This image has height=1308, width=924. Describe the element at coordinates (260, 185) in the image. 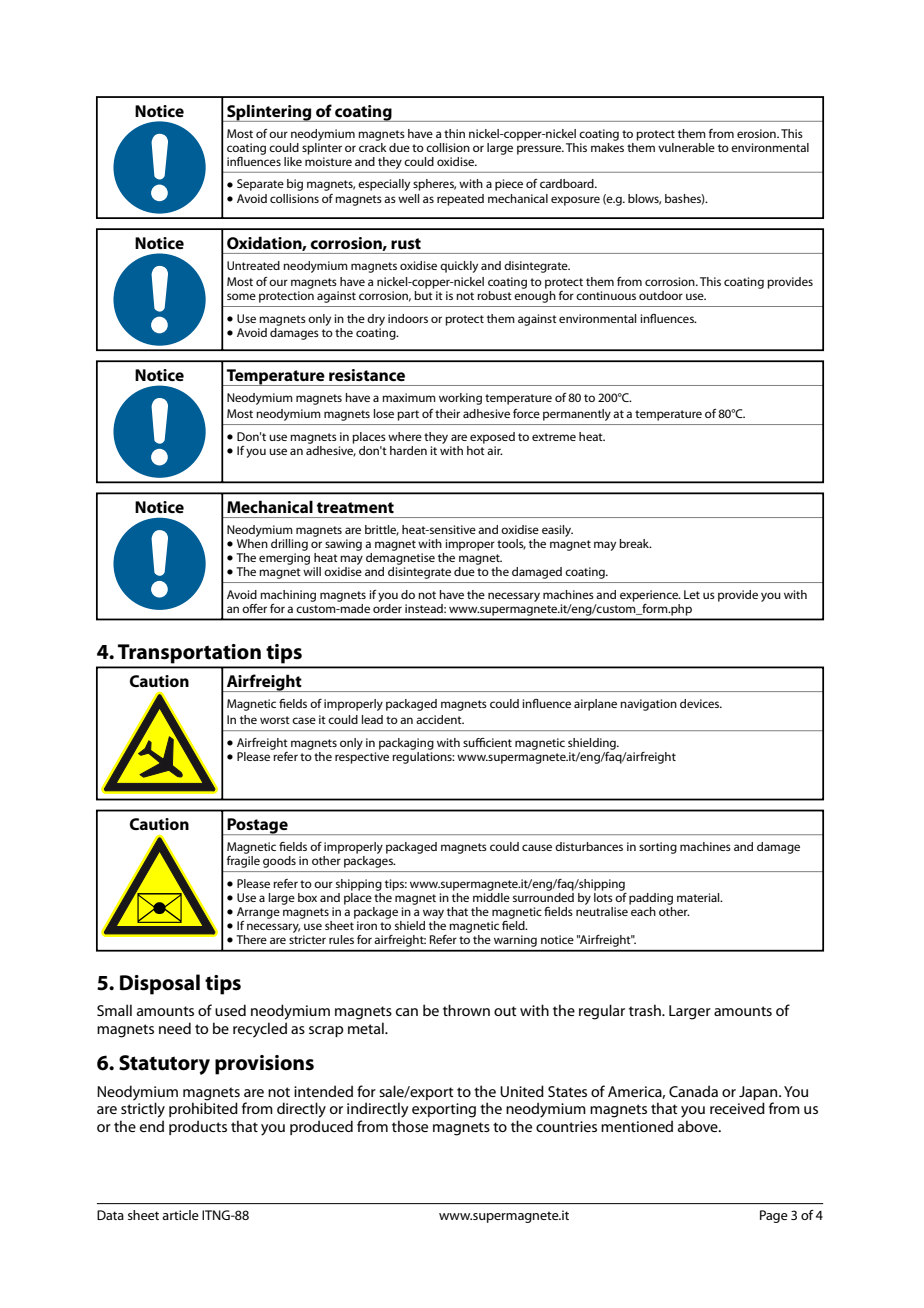

I see `Separate` at that location.
